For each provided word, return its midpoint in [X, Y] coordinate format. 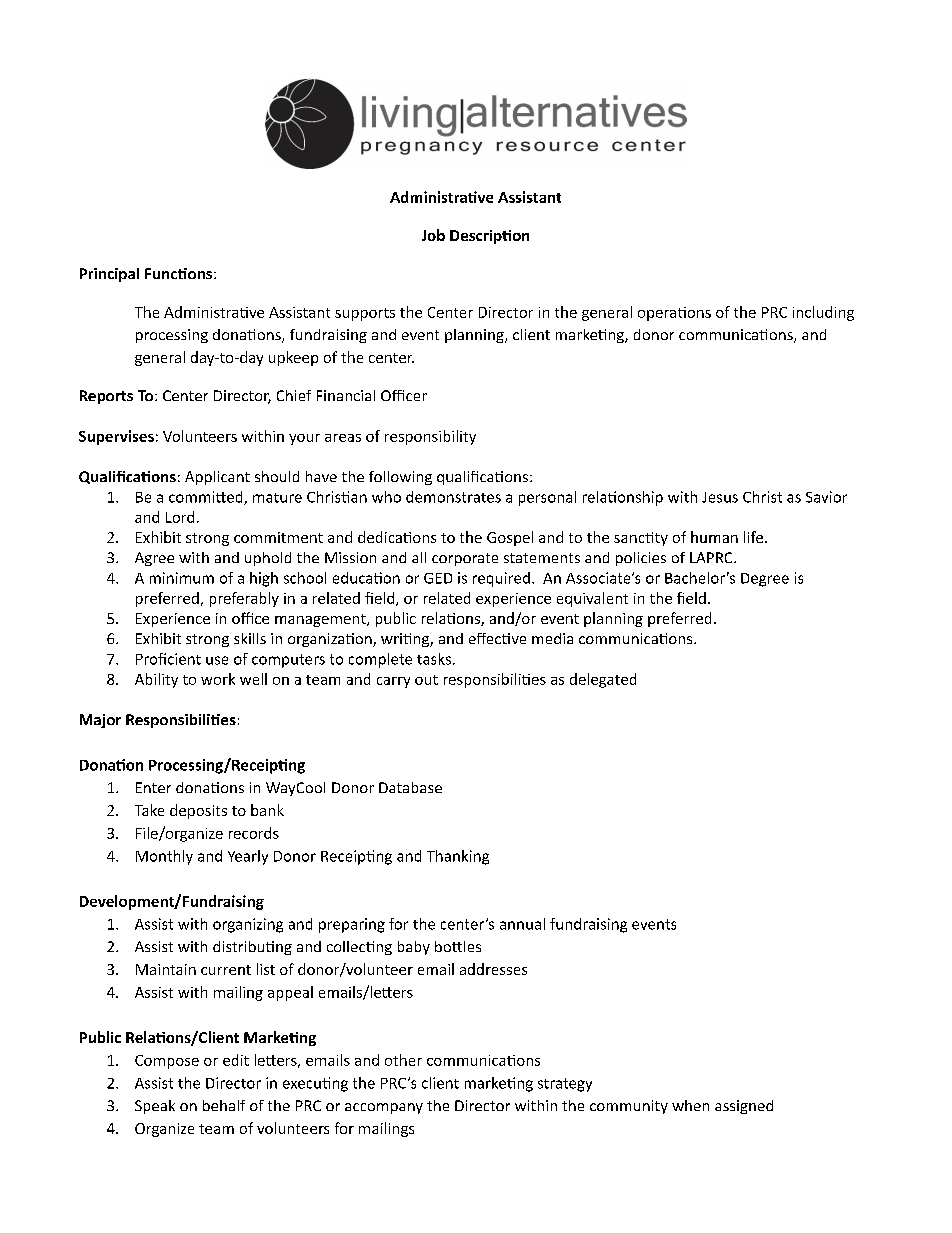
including [823, 313]
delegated [603, 680]
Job [433, 235]
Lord [180, 517]
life [755, 537]
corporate [465, 559]
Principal [109, 275]
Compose [167, 1062]
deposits [198, 811]
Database [410, 787]
